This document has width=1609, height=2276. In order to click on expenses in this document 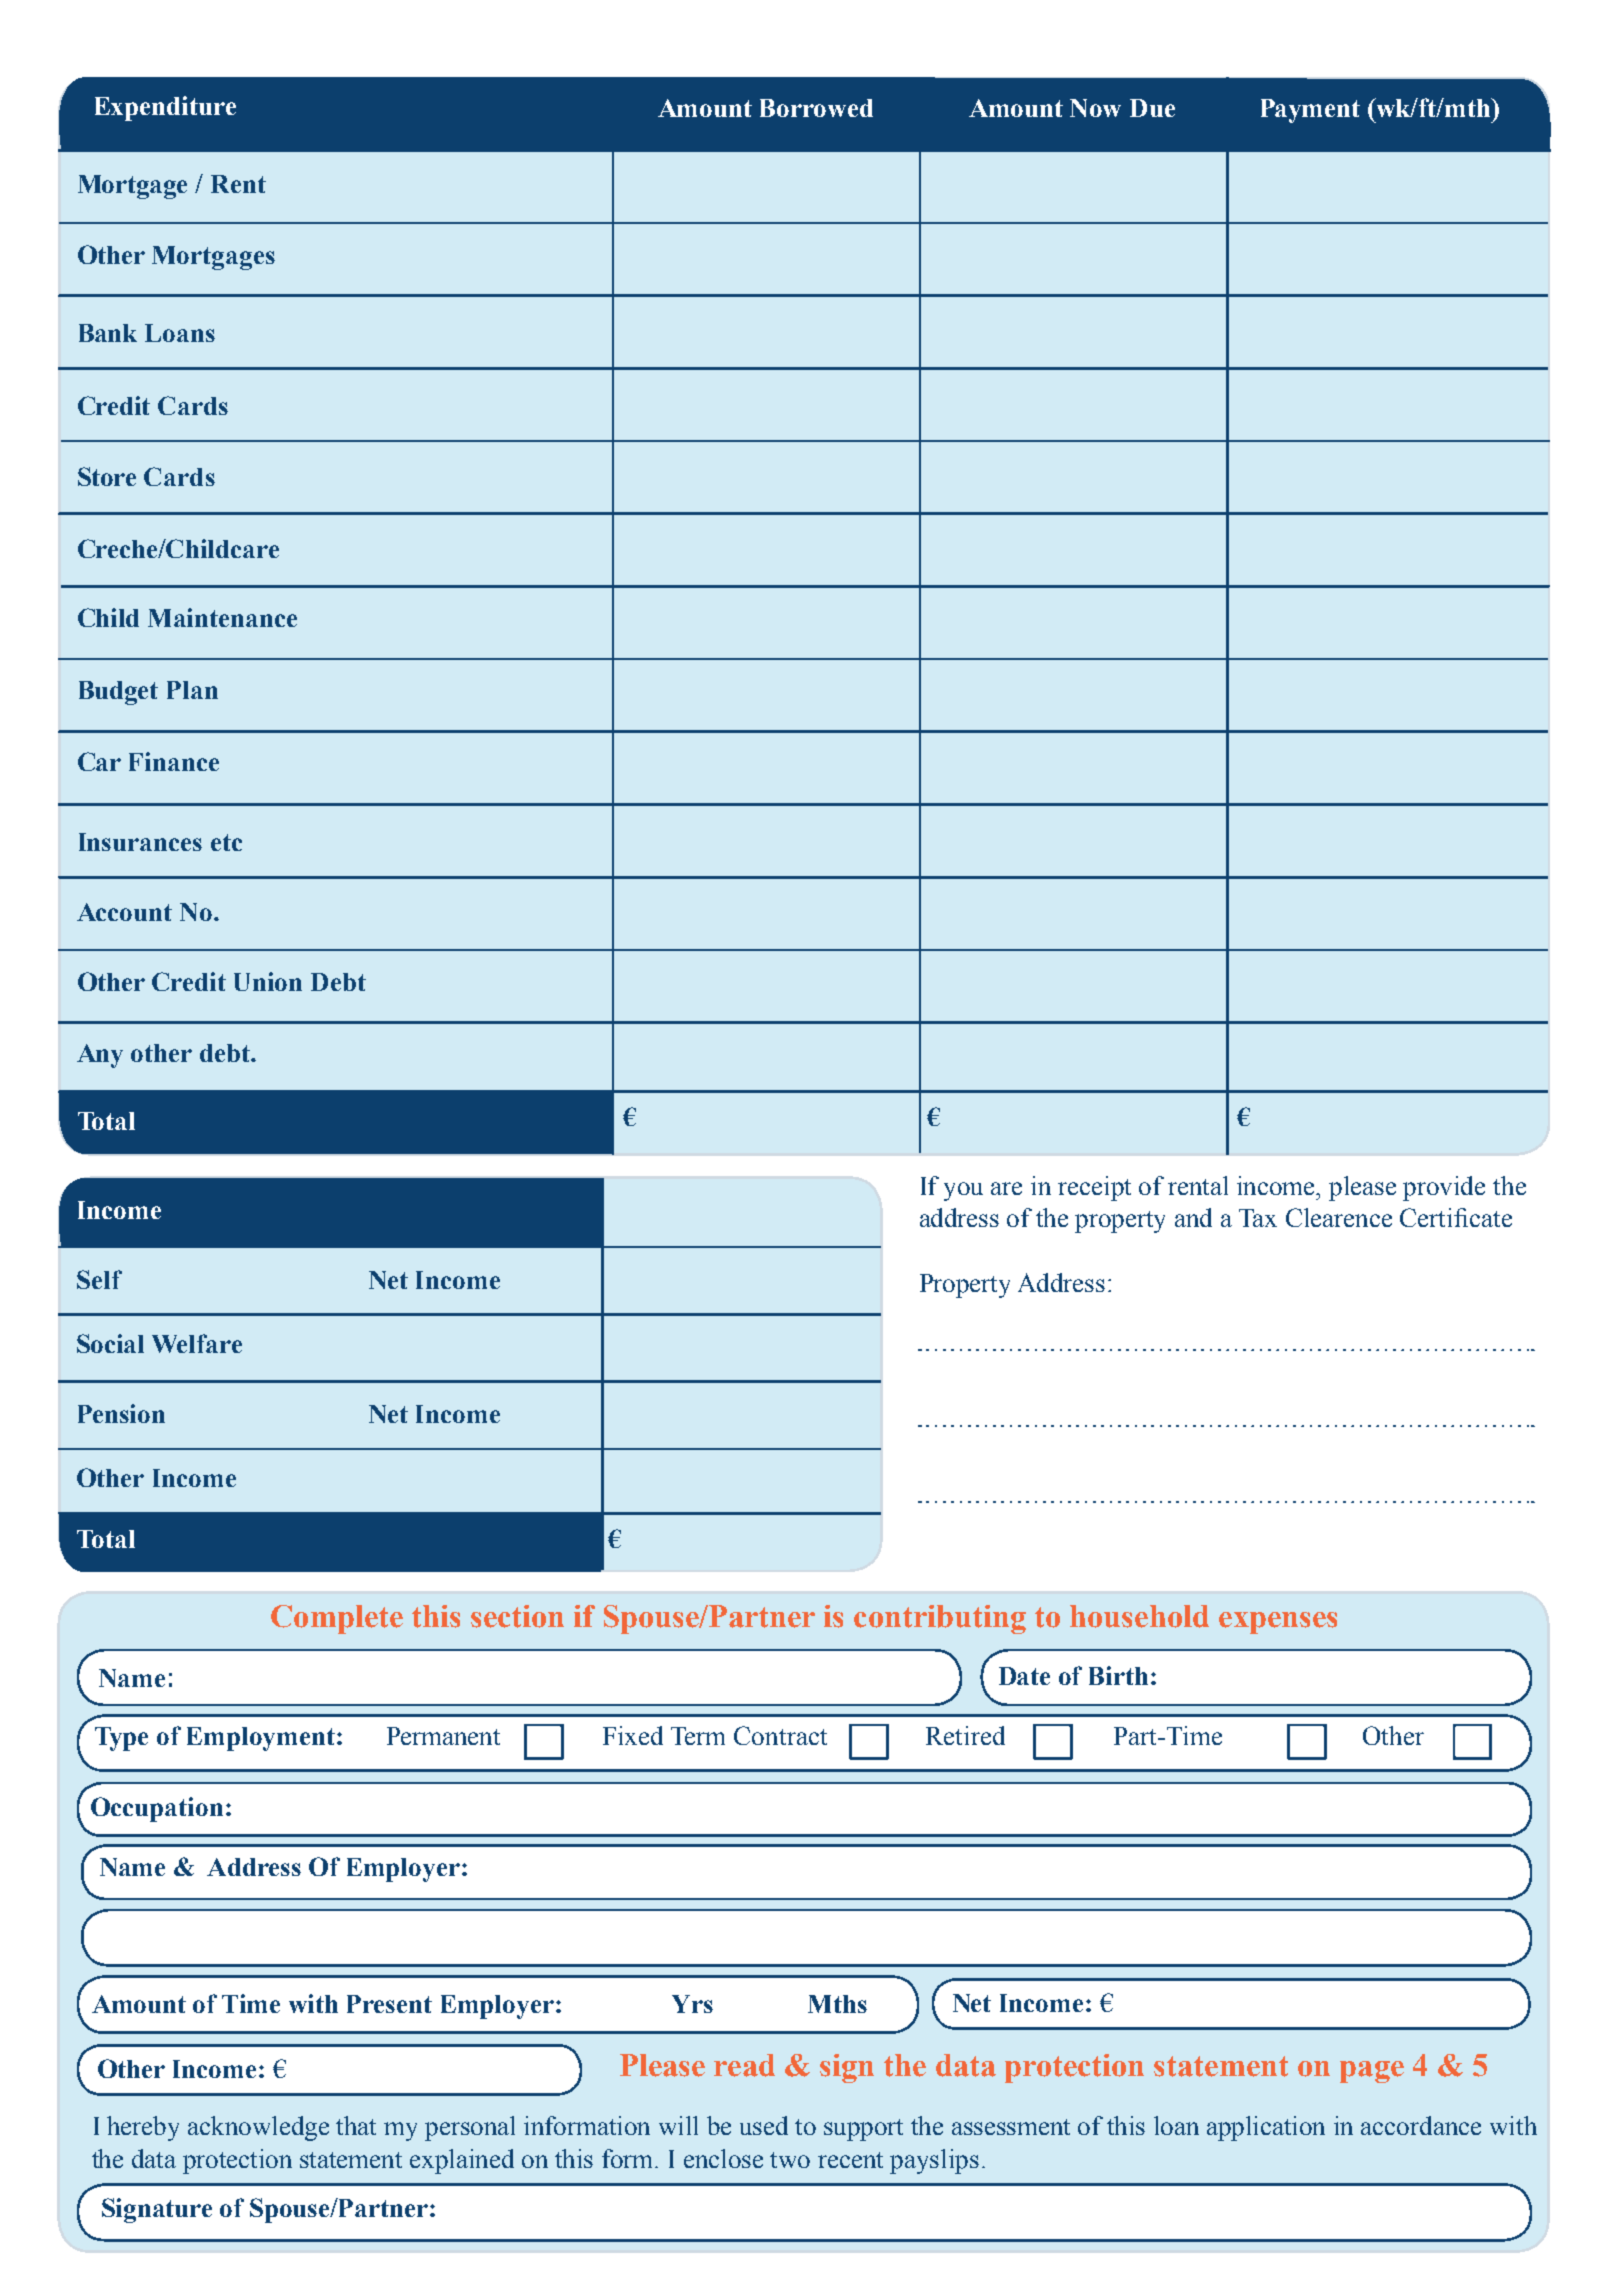, I will do `click(1278, 1623)`.
